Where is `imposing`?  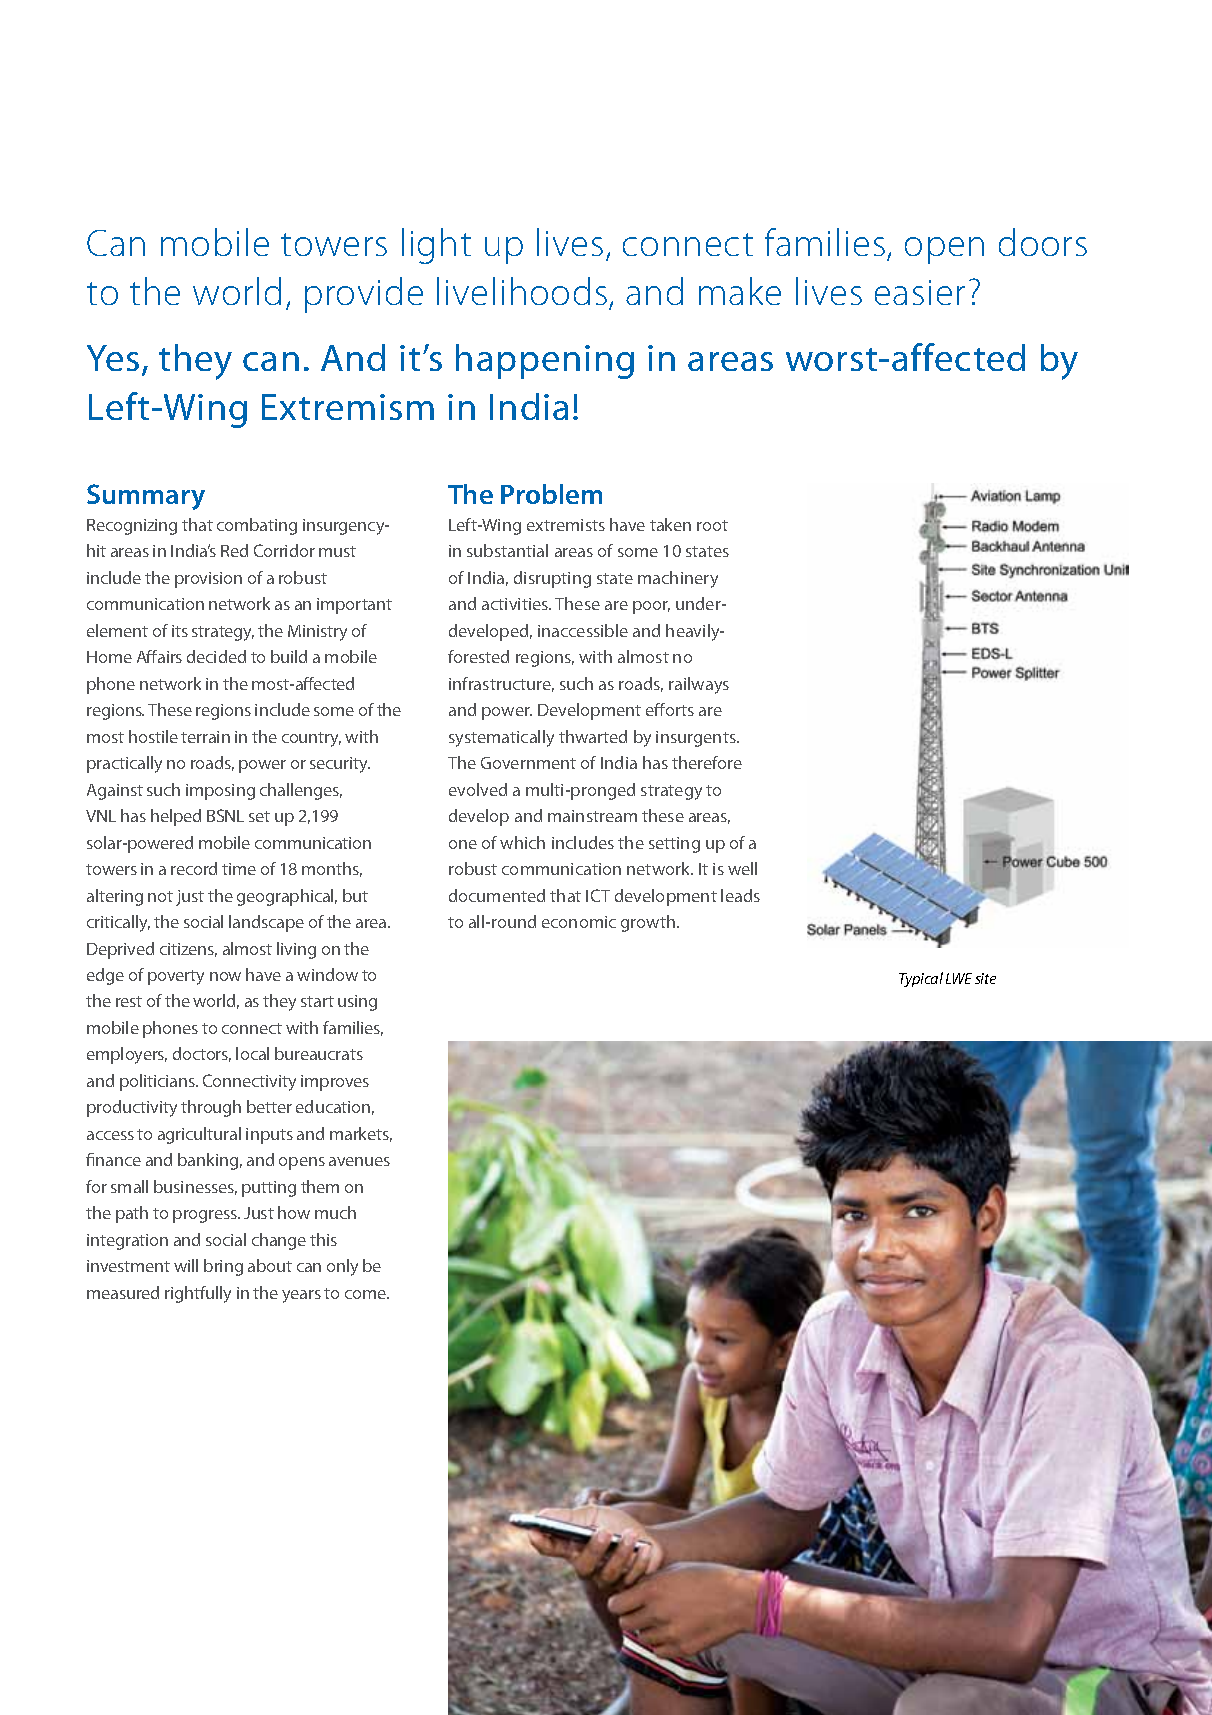
imposing is located at coordinates (220, 792).
